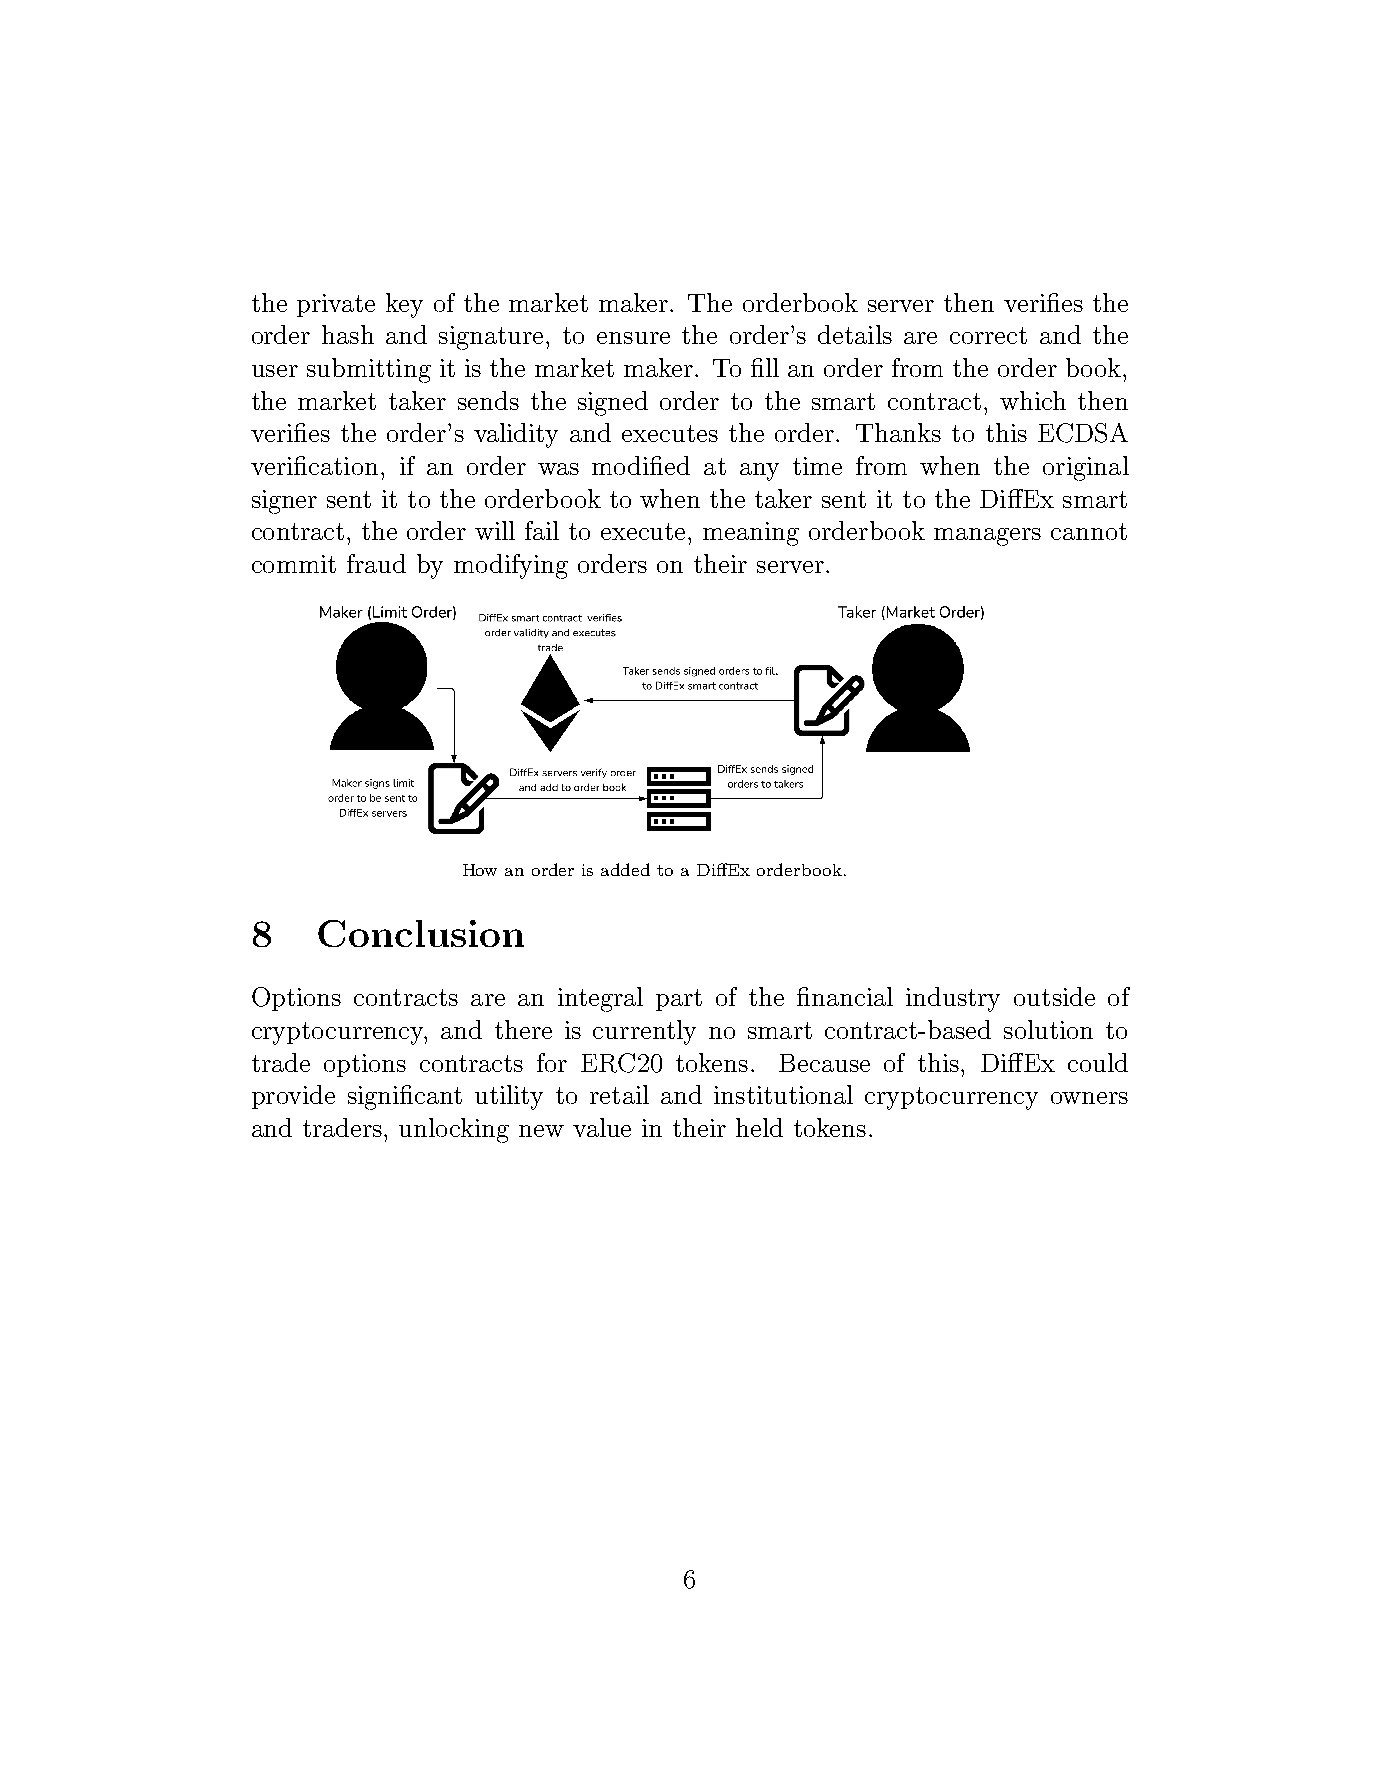 The width and height of the document is (1384, 1791). I want to click on managers, so click(987, 537).
